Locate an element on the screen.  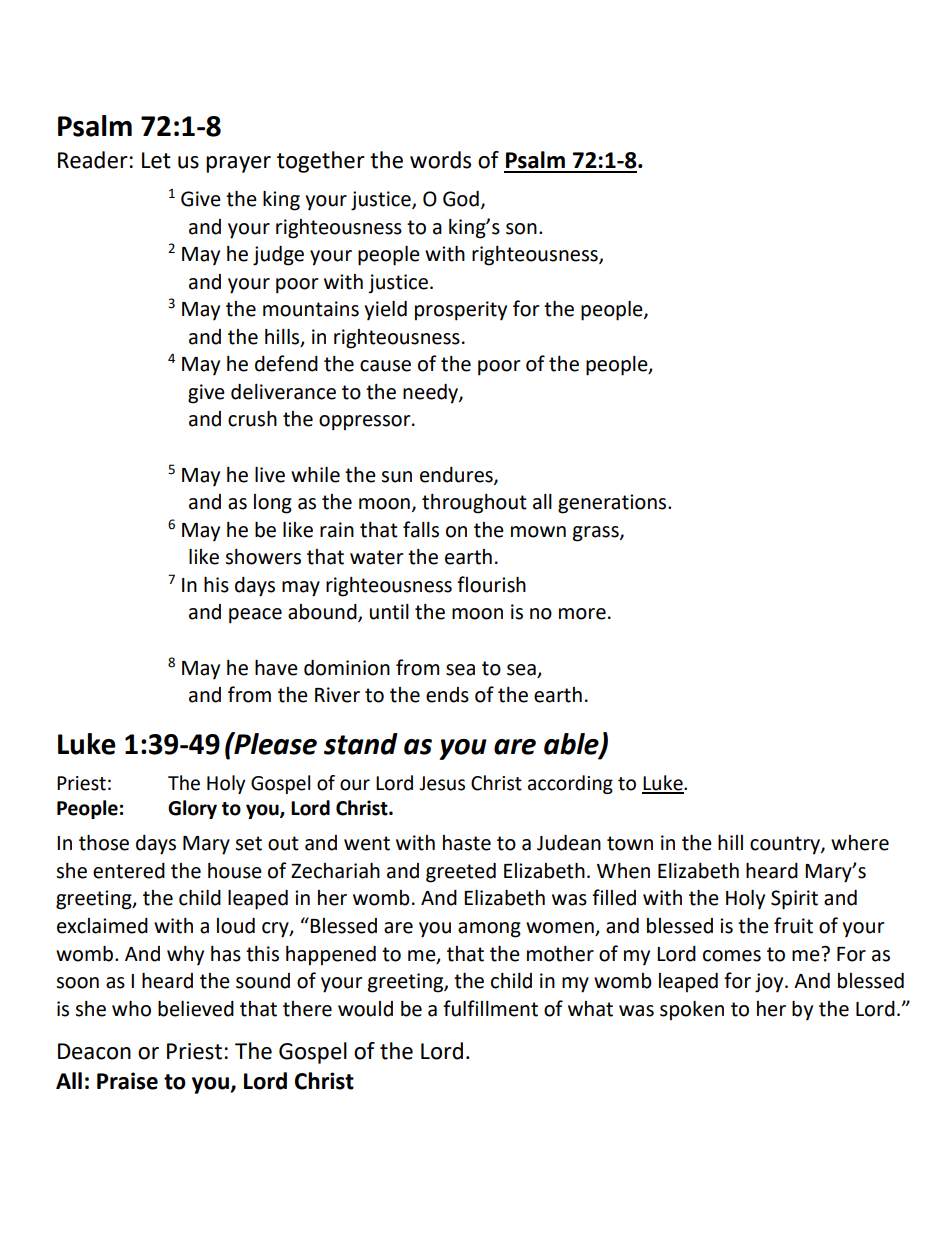
Praise is located at coordinates (127, 1081).
